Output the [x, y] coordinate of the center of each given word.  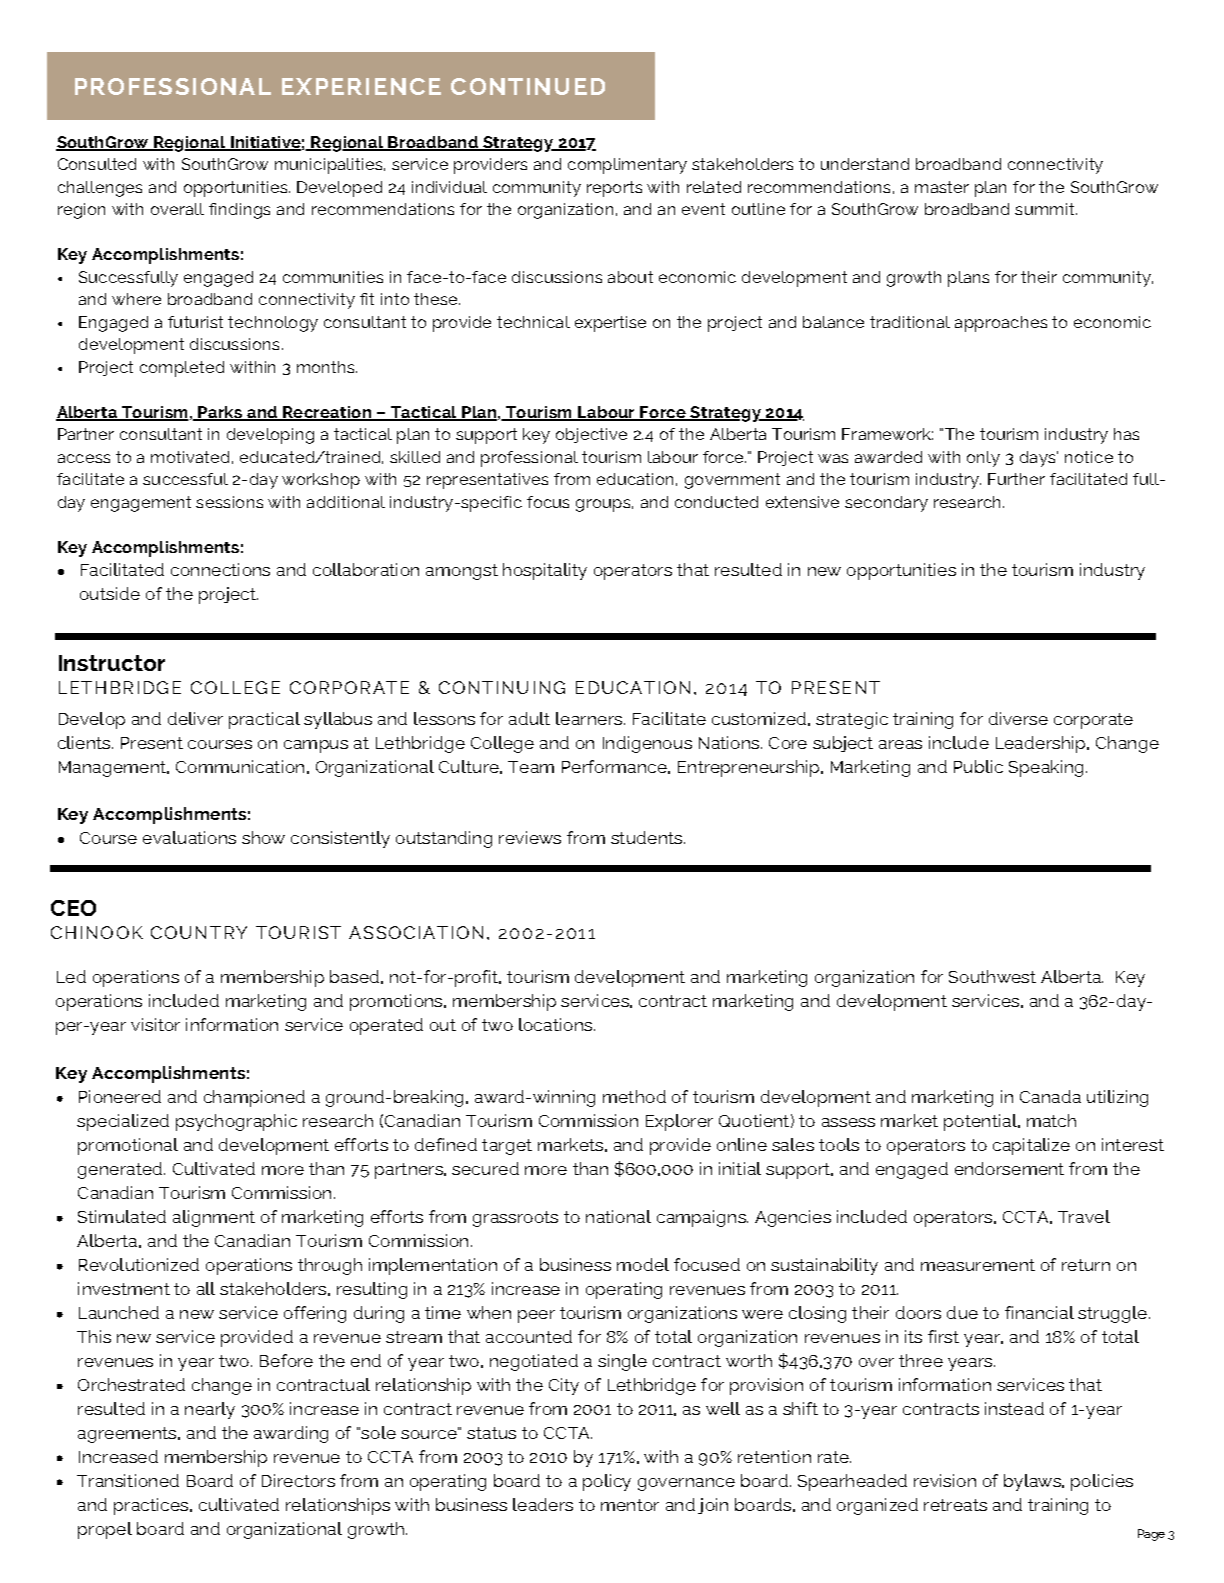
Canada [1050, 1096]
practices [152, 1506]
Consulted [97, 164]
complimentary [627, 166]
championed [254, 1098]
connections [220, 569]
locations [555, 1024]
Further [1016, 479]
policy [607, 1482]
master [942, 187]
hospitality [545, 571]
